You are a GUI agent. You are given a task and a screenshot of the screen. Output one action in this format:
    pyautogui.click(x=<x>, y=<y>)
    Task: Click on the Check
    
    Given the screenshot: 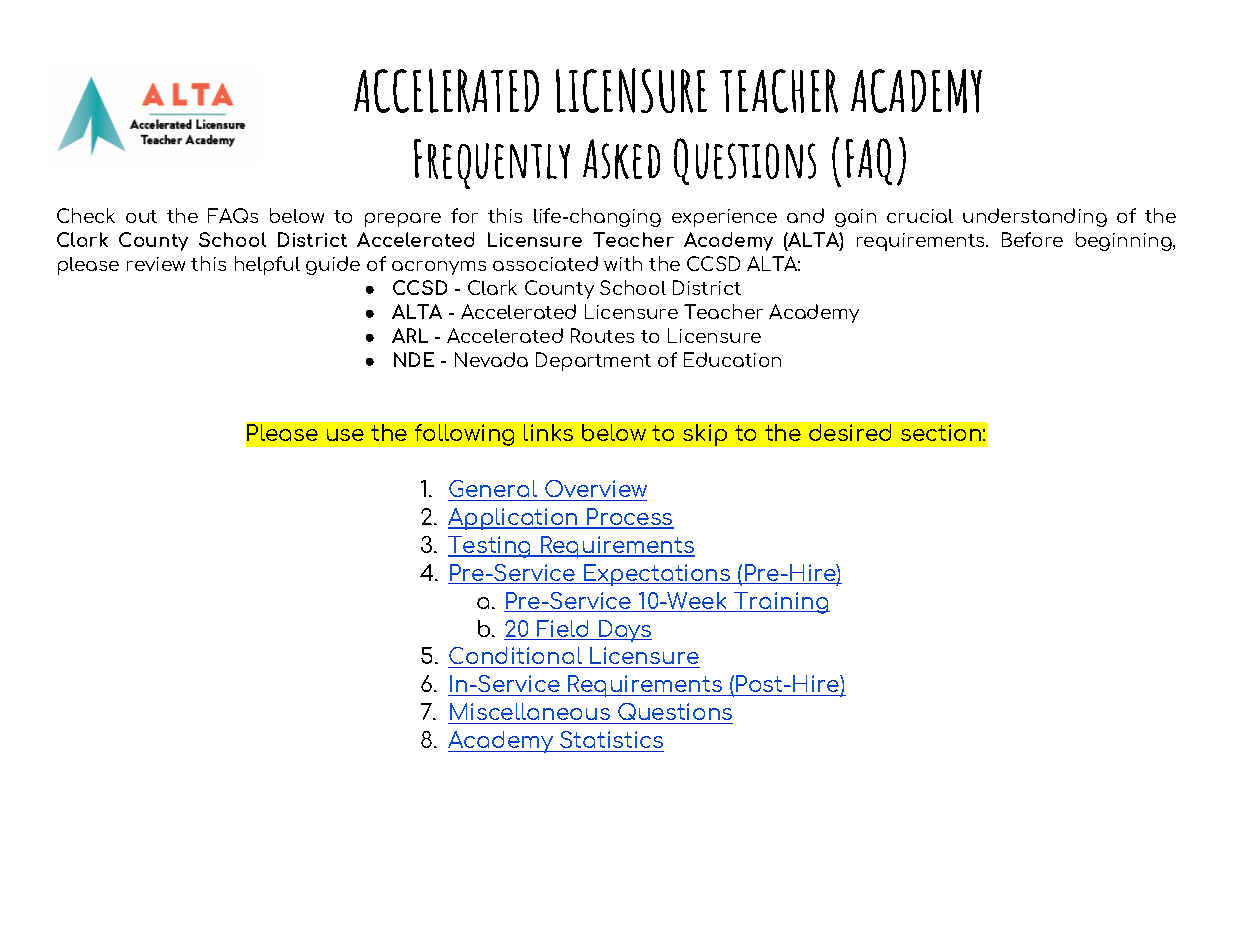 What is the action you would take?
    pyautogui.click(x=86, y=215)
